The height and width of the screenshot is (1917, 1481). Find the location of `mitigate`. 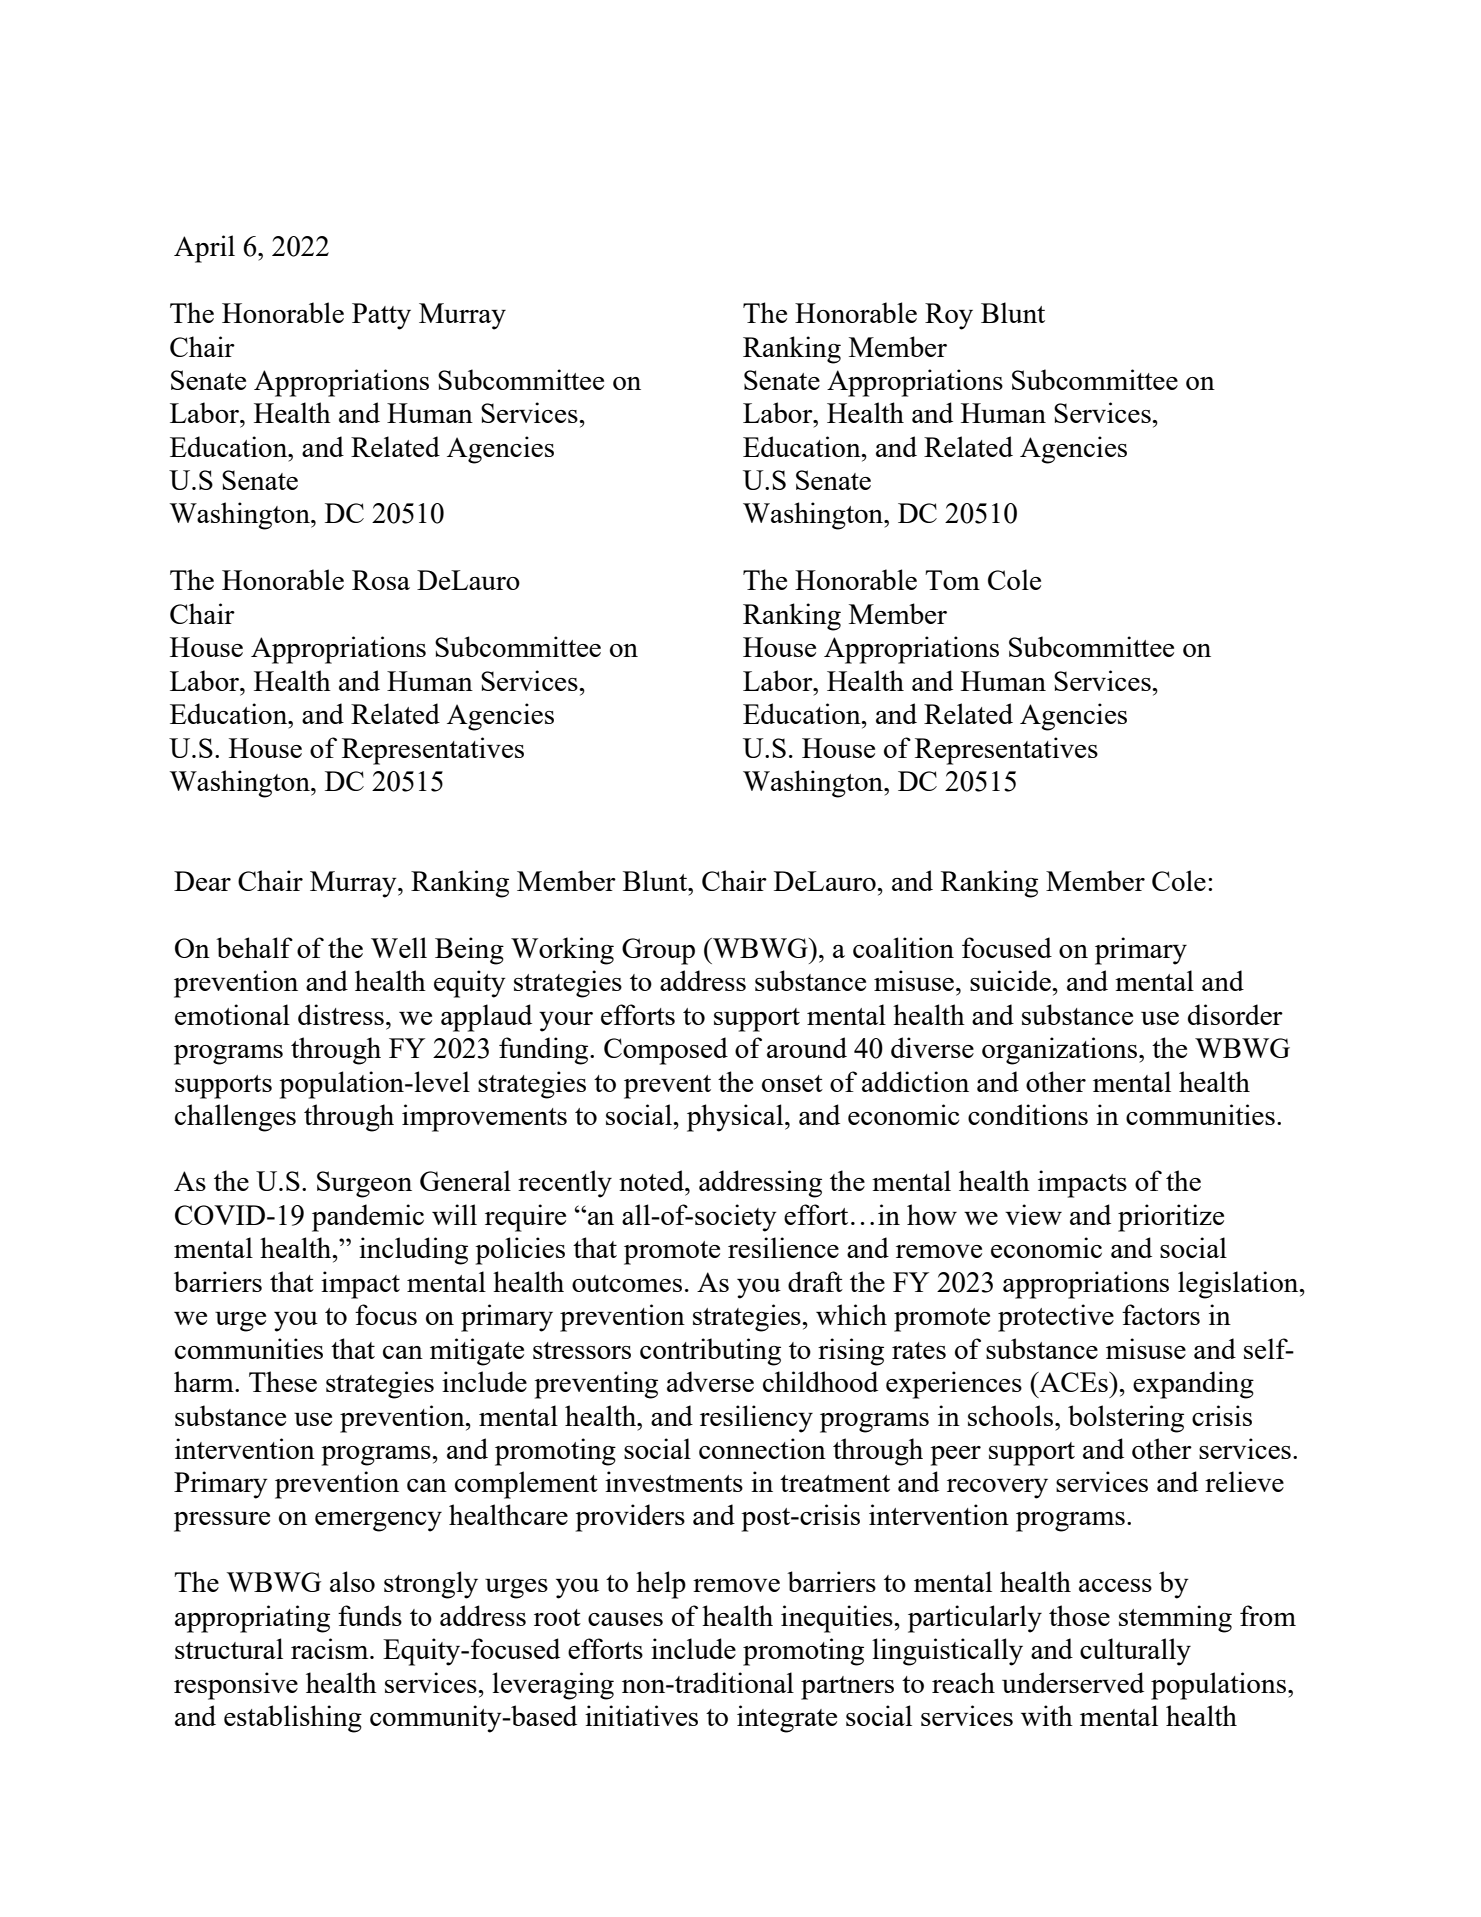

mitigate is located at coordinates (477, 1352).
